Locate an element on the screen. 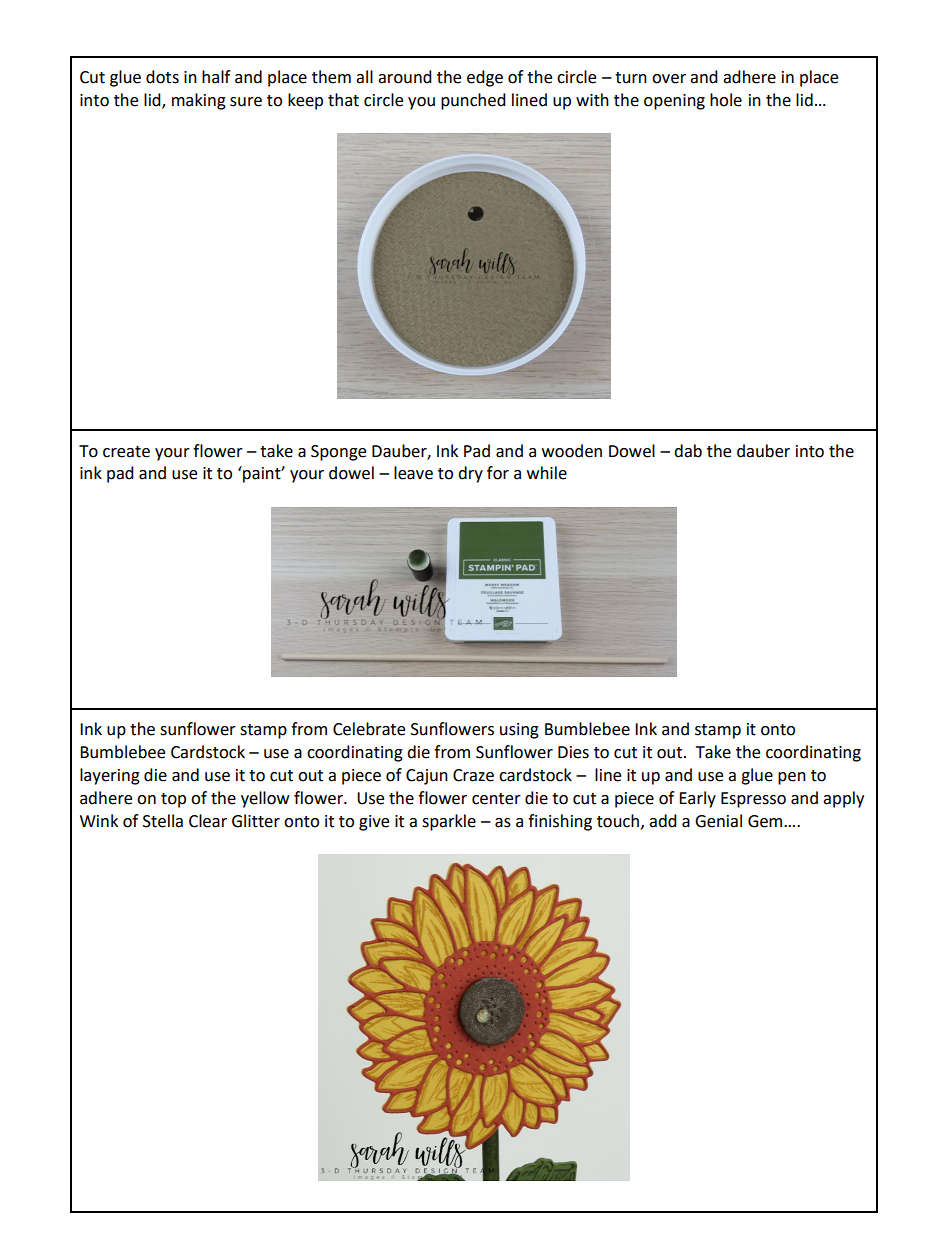  Espresso is located at coordinates (753, 800).
